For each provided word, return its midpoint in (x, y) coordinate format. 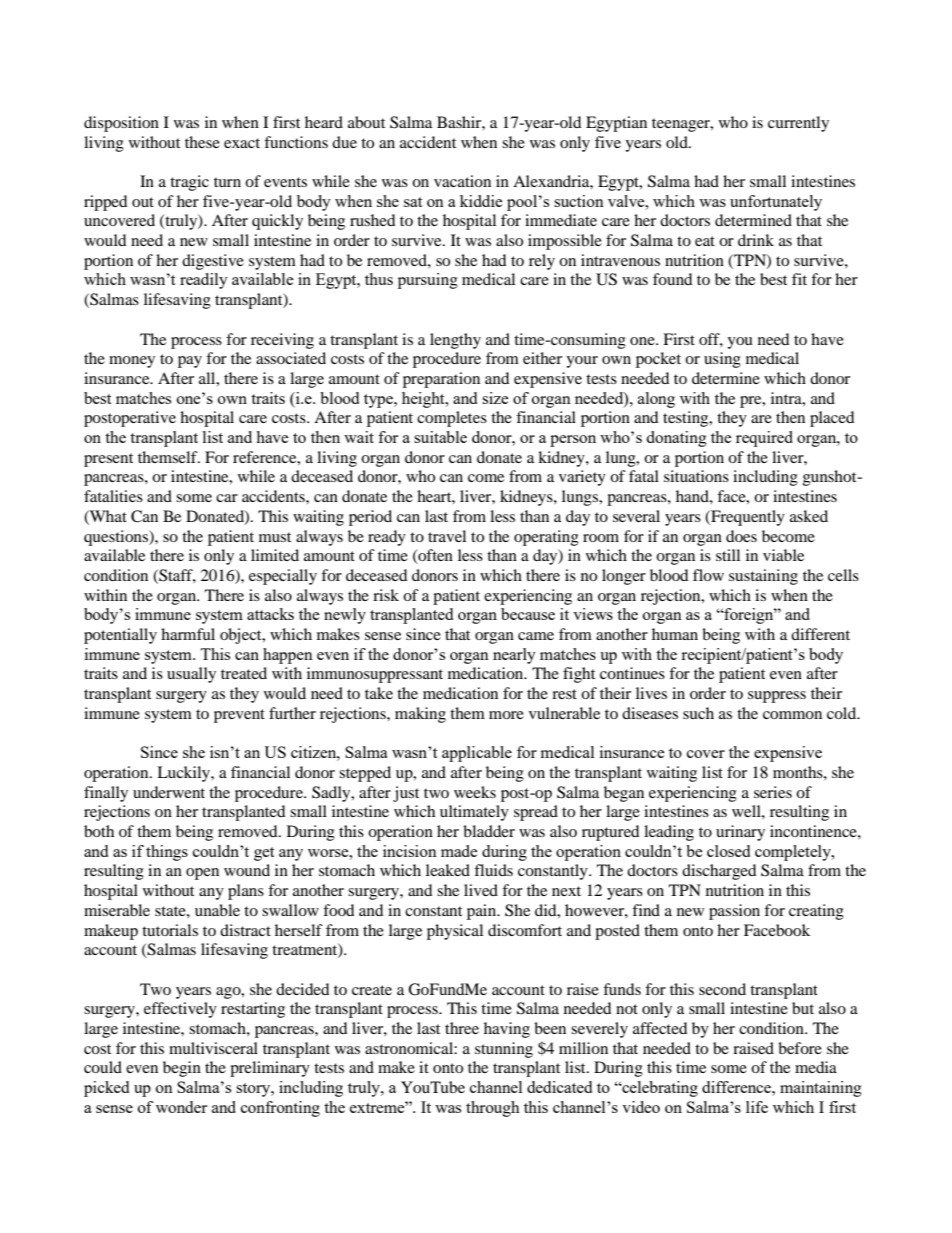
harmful (188, 634)
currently (798, 124)
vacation (462, 181)
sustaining (763, 577)
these (202, 142)
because (528, 614)
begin (182, 1069)
